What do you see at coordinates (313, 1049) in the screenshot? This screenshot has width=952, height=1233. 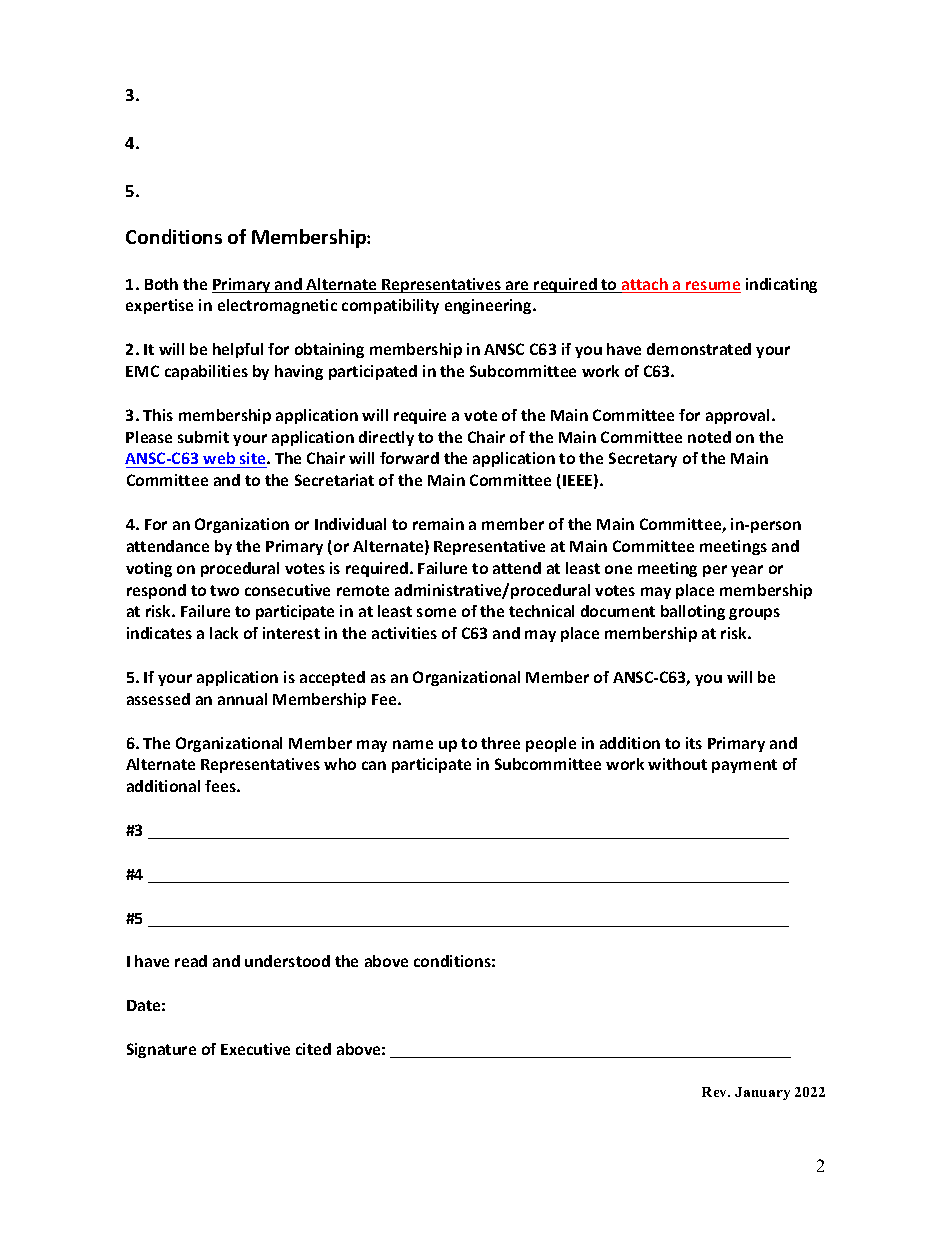 I see `cited` at bounding box center [313, 1049].
